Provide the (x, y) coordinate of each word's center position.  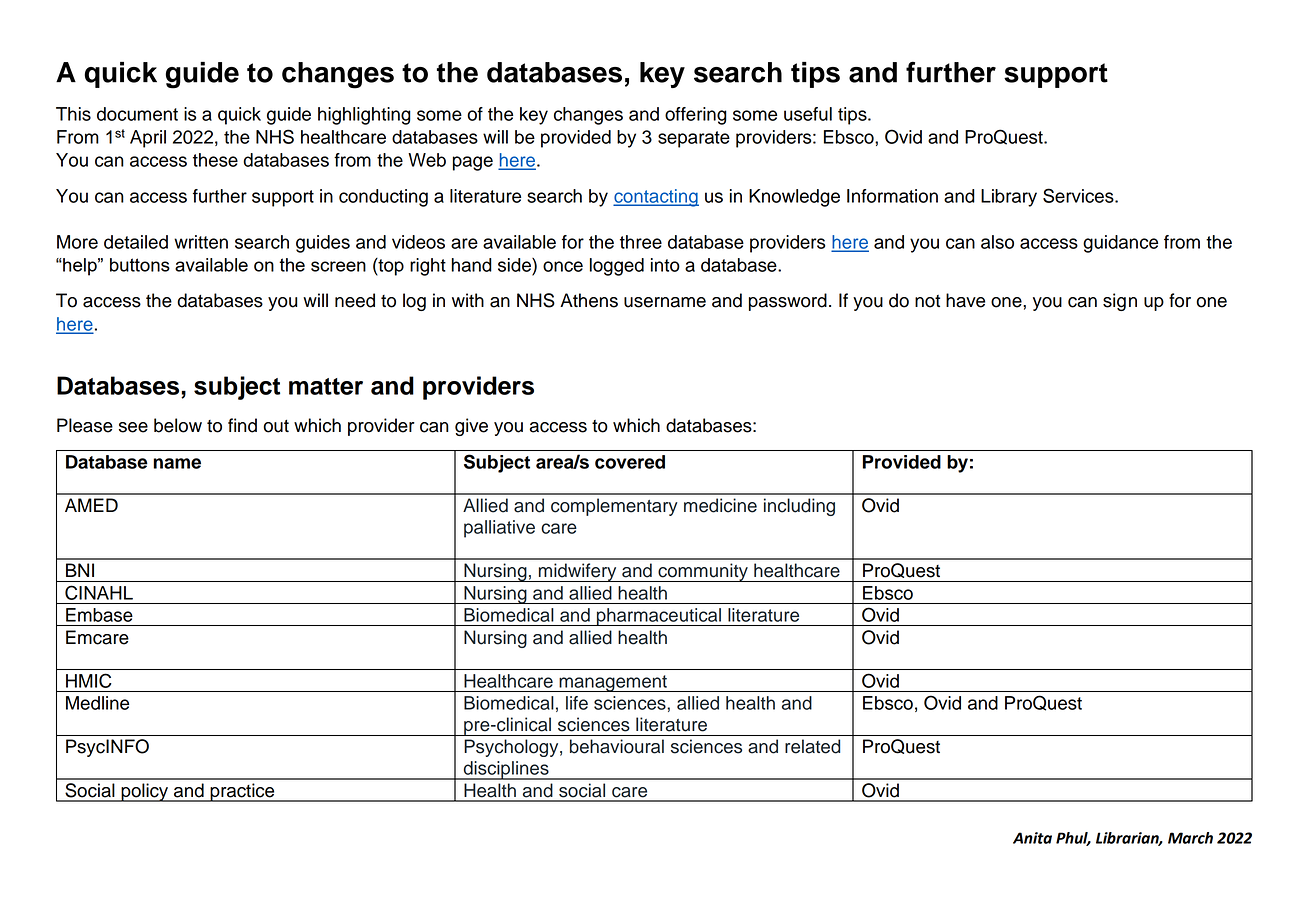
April (148, 139)
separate (694, 139)
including (799, 507)
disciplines (506, 770)
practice (242, 792)
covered (630, 462)
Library (1009, 198)
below (178, 425)
